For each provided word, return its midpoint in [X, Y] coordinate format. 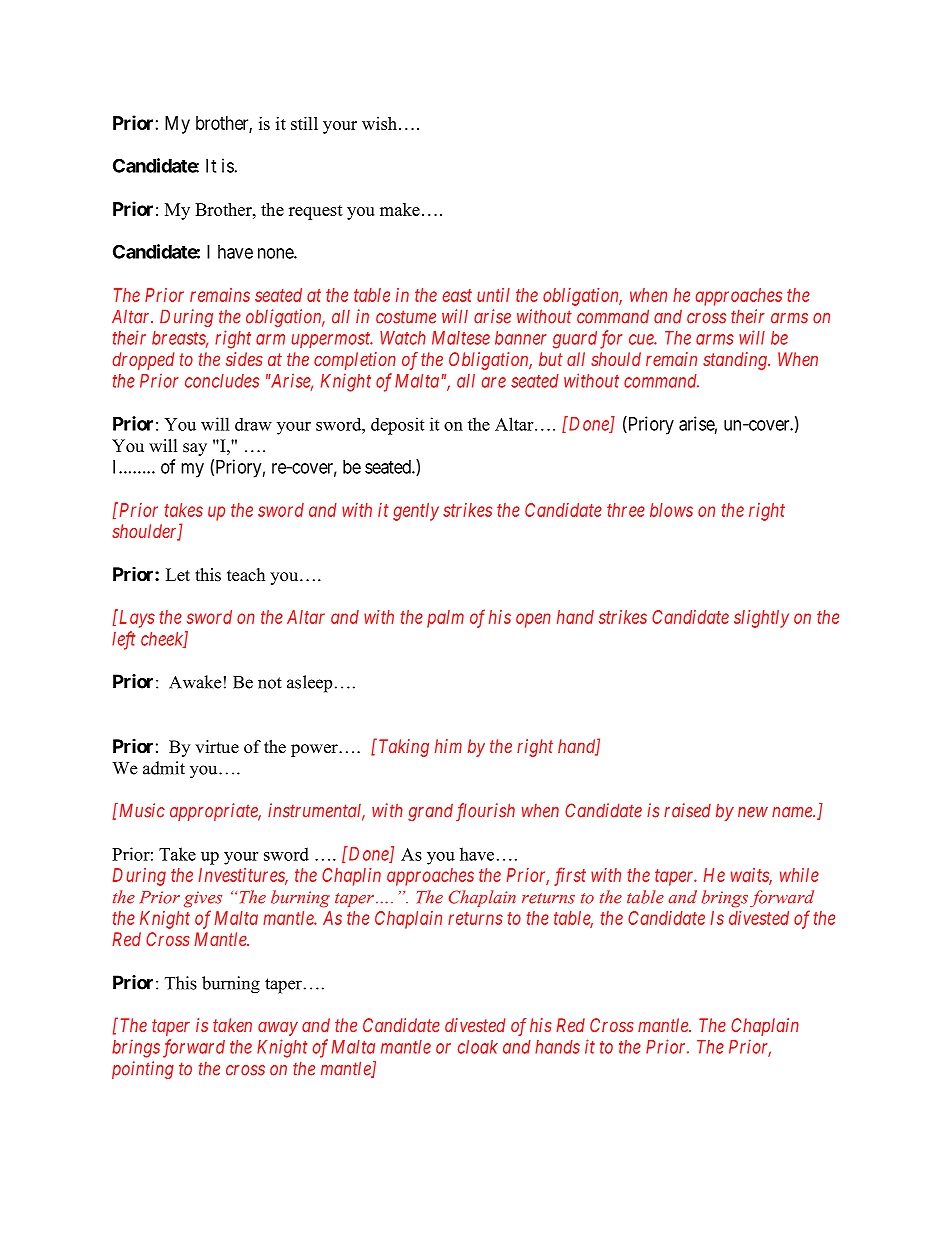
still [304, 123]
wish [379, 123]
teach [246, 575]
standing [736, 361]
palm [445, 619]
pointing [143, 1070]
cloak [478, 1047]
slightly [761, 619]
